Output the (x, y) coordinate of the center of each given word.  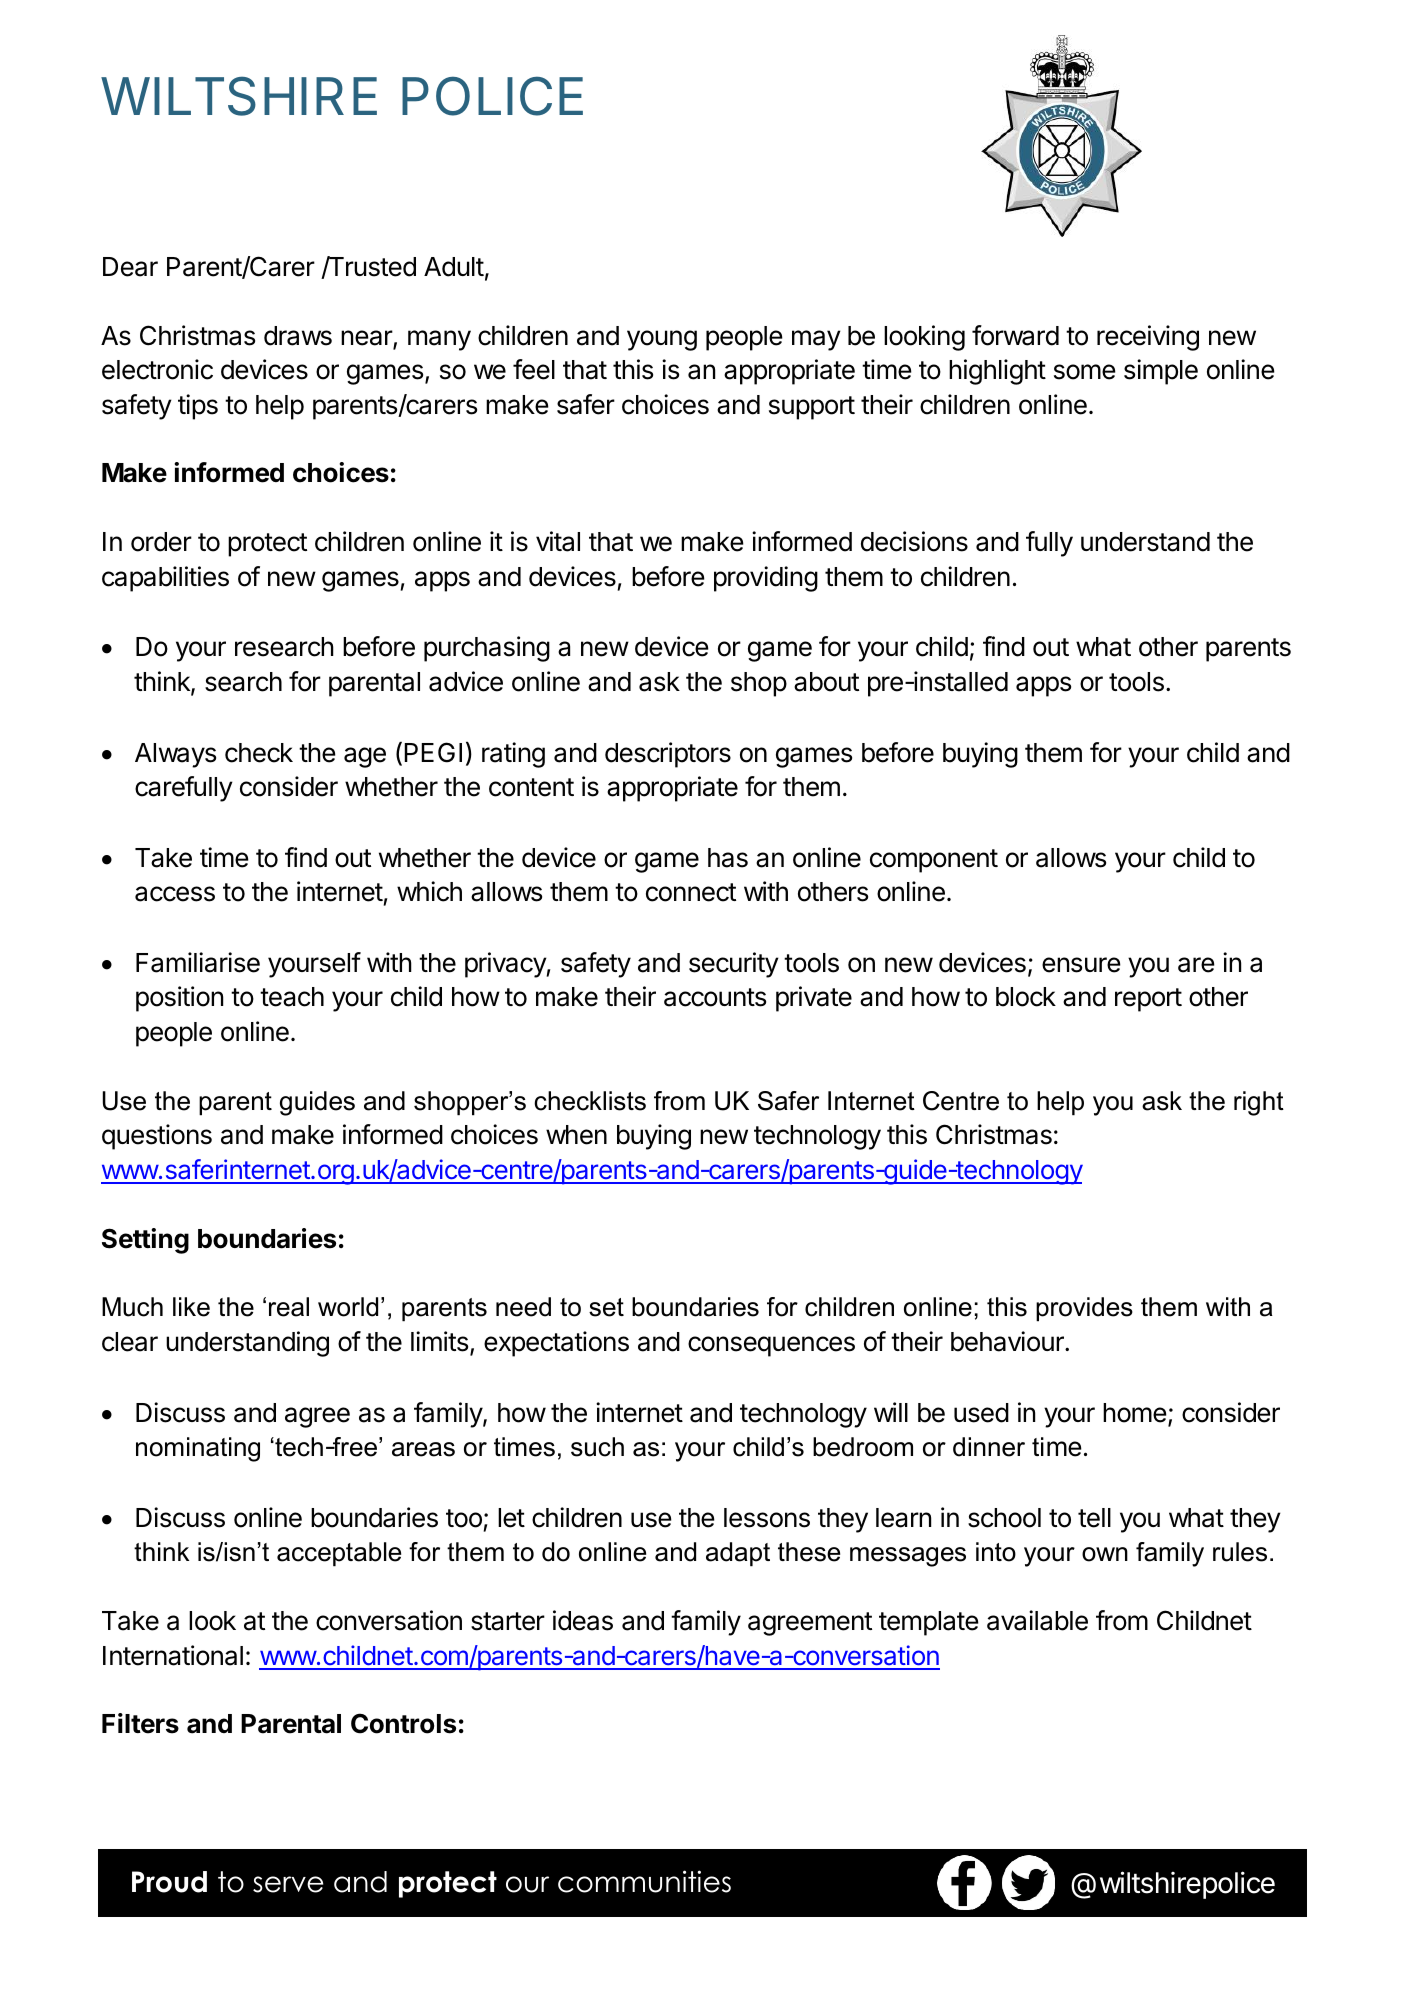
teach (292, 997)
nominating (198, 1449)
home (1135, 1413)
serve (288, 1884)
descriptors (668, 755)
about (826, 682)
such (597, 1447)
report (1148, 1000)
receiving (1148, 338)
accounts (715, 997)
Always (175, 755)
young (662, 340)
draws (298, 336)
